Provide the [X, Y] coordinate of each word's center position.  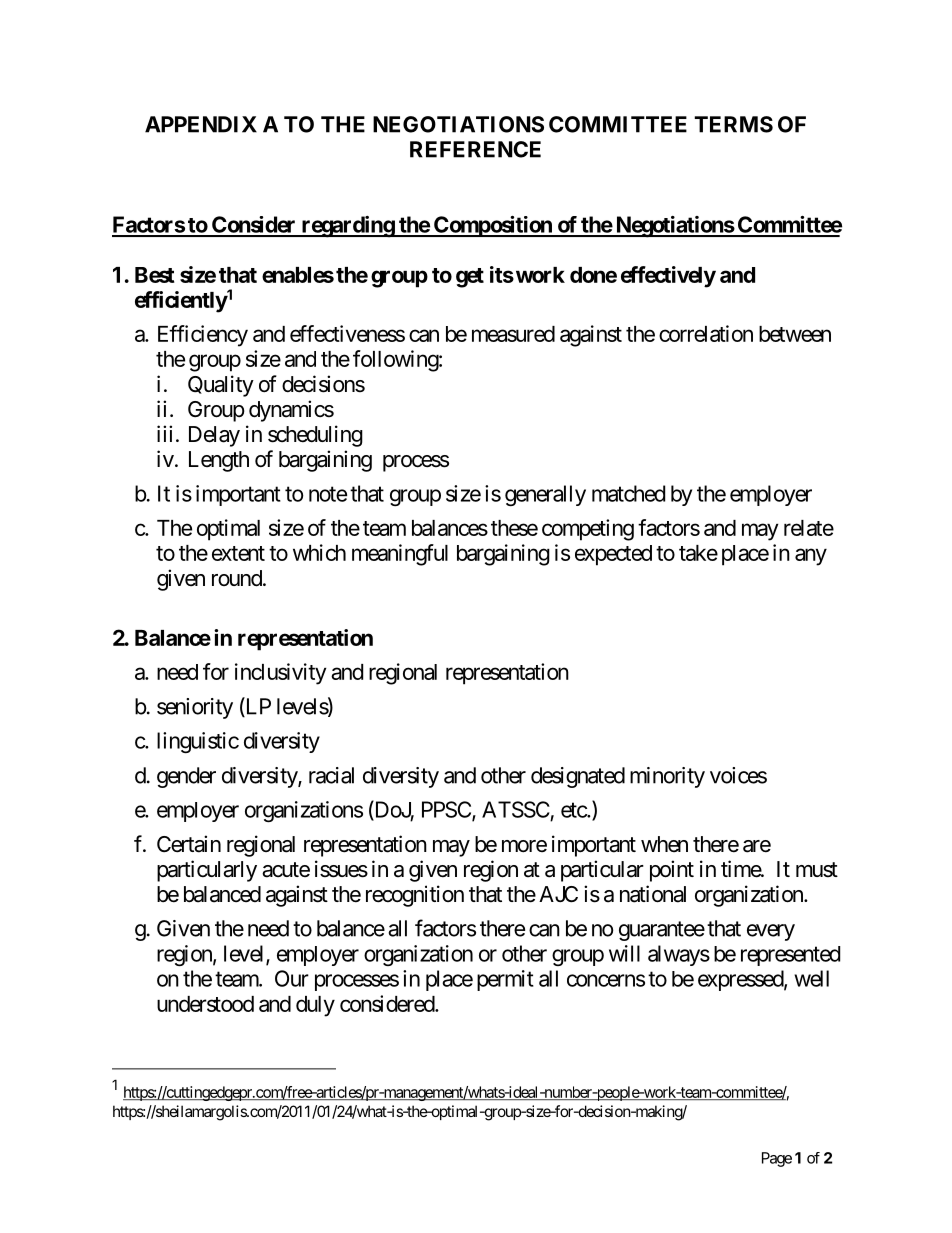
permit [505, 980]
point [672, 871]
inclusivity [280, 674]
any [811, 557]
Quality [221, 386]
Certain [189, 844]
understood [205, 1004]
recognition [415, 896]
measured [513, 334]
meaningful [400, 555]
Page [777, 1159]
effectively [668, 277]
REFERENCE [475, 149]
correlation [706, 333]
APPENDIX [201, 124]
